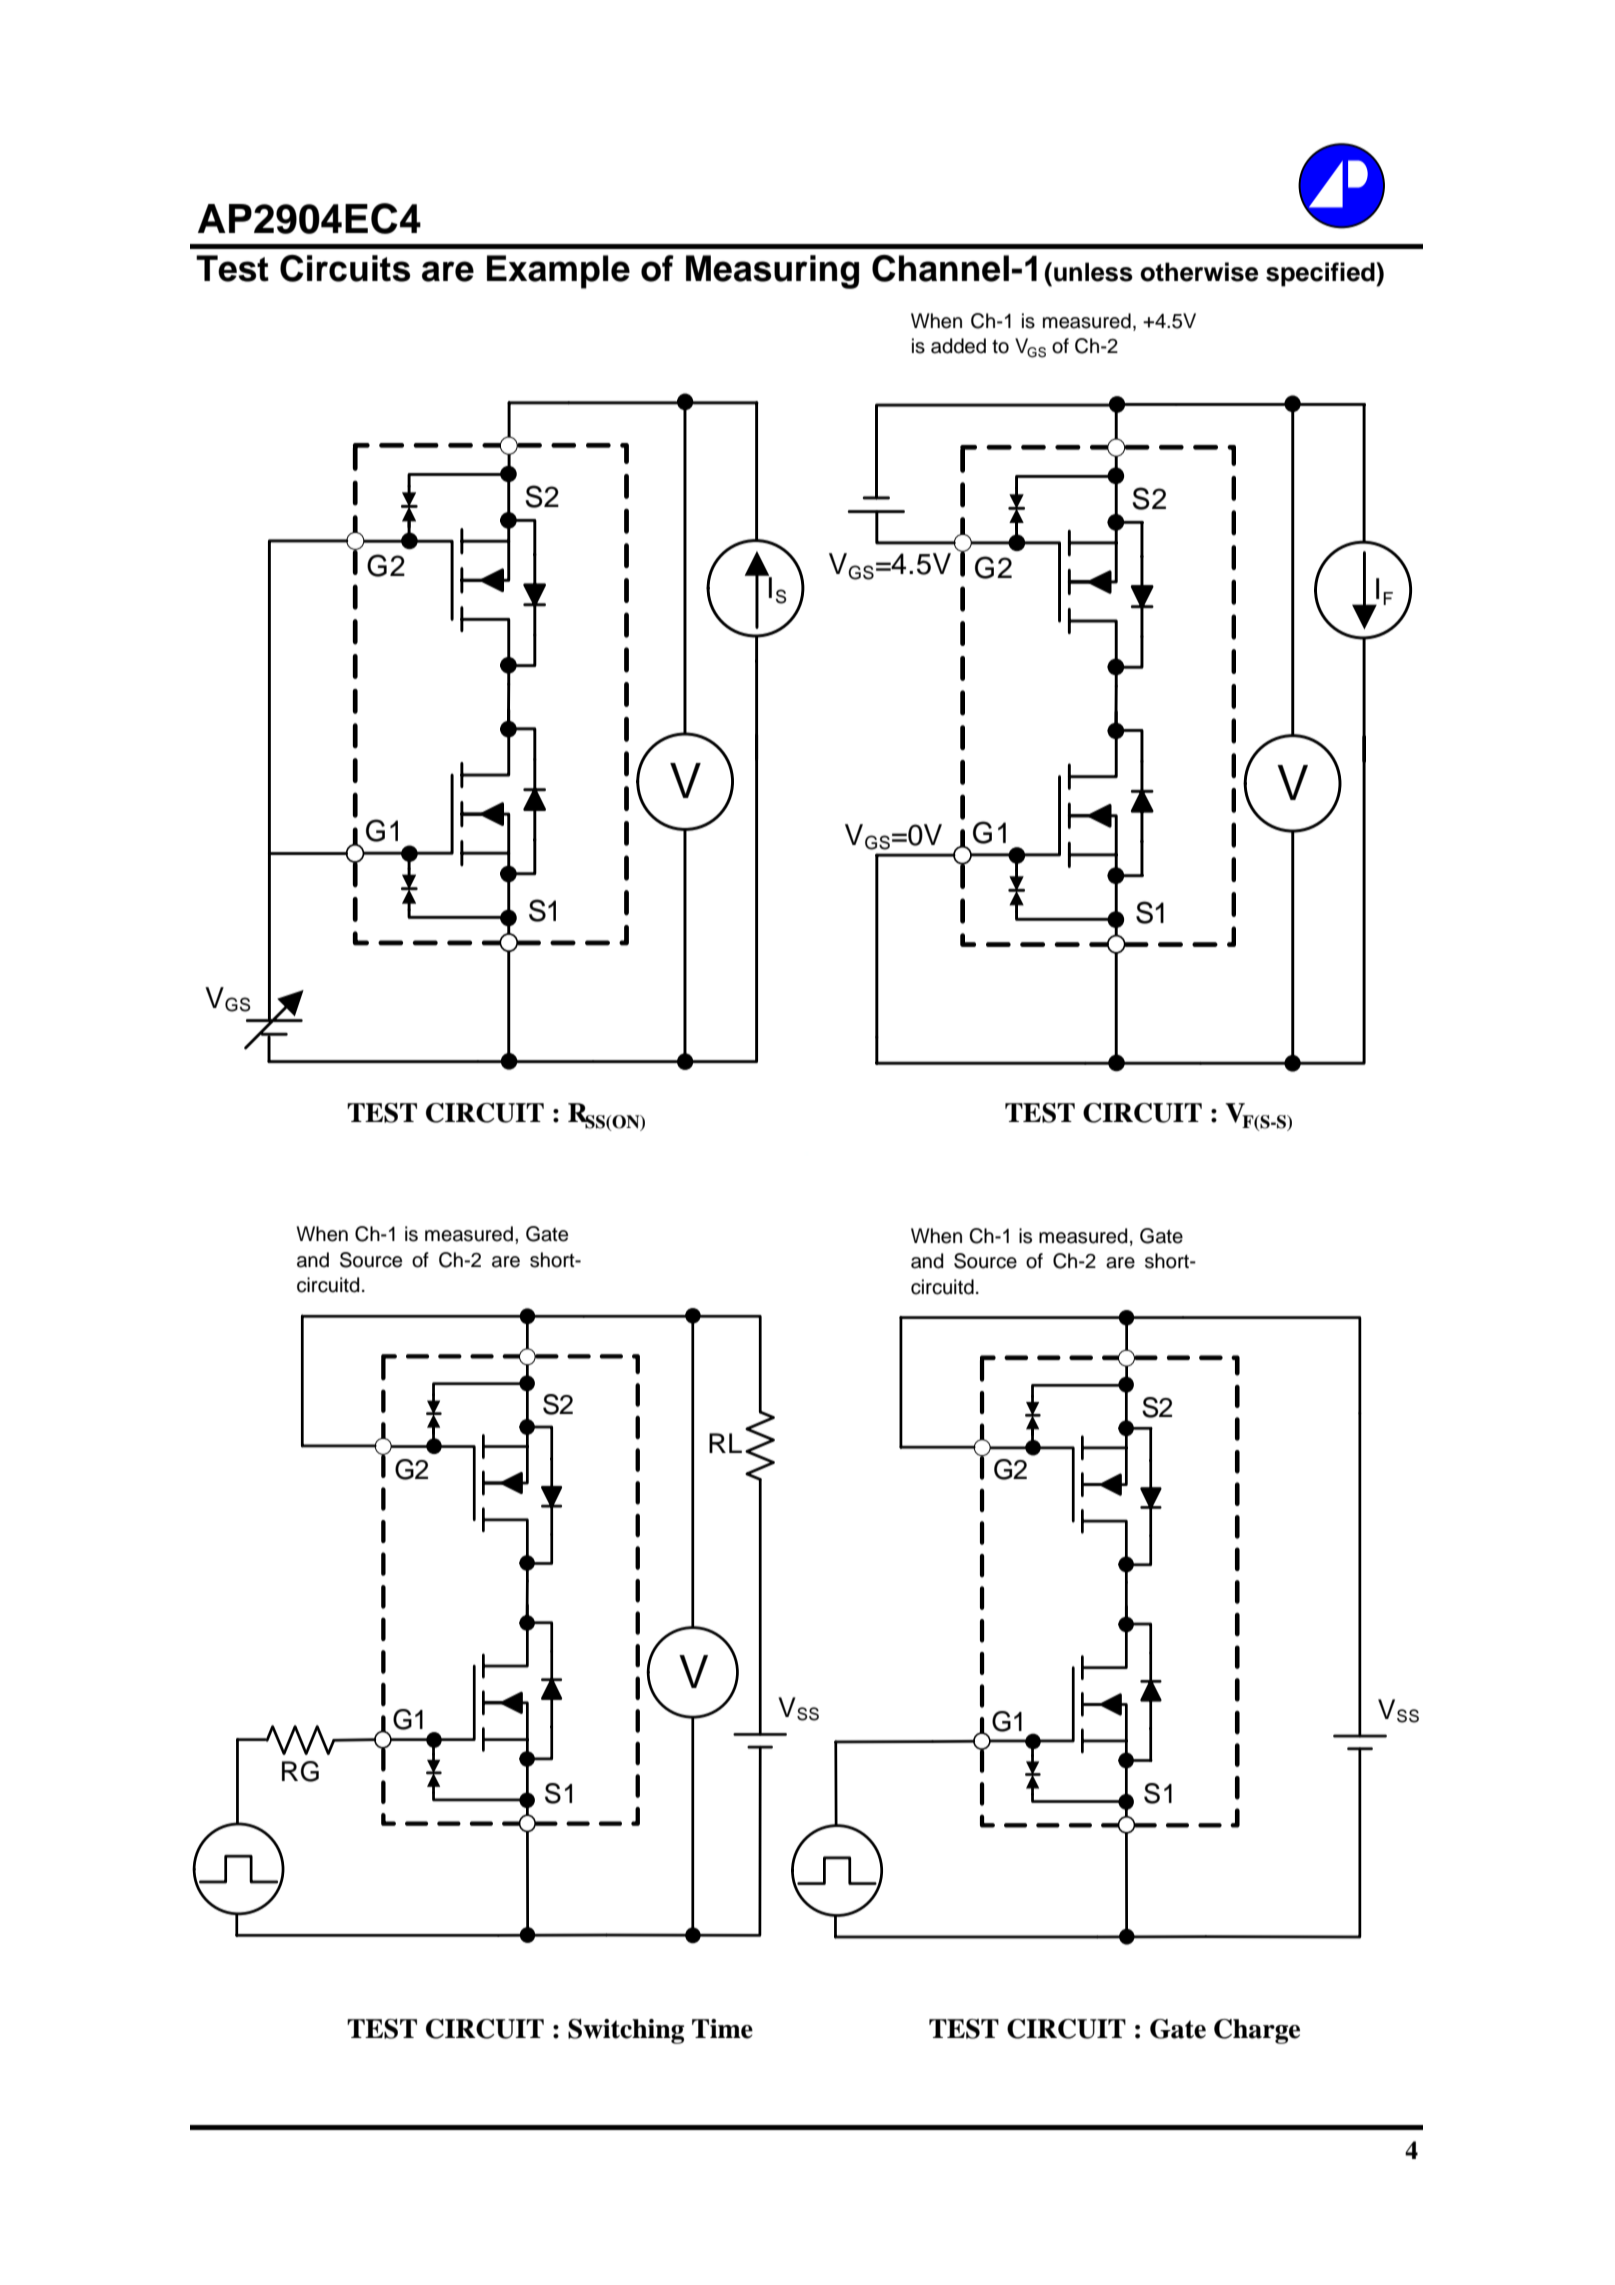 Image resolution: width=1615 pixels, height=2285 pixels. Describe the element at coordinates (558, 272) in the document. I see `Example` at that location.
